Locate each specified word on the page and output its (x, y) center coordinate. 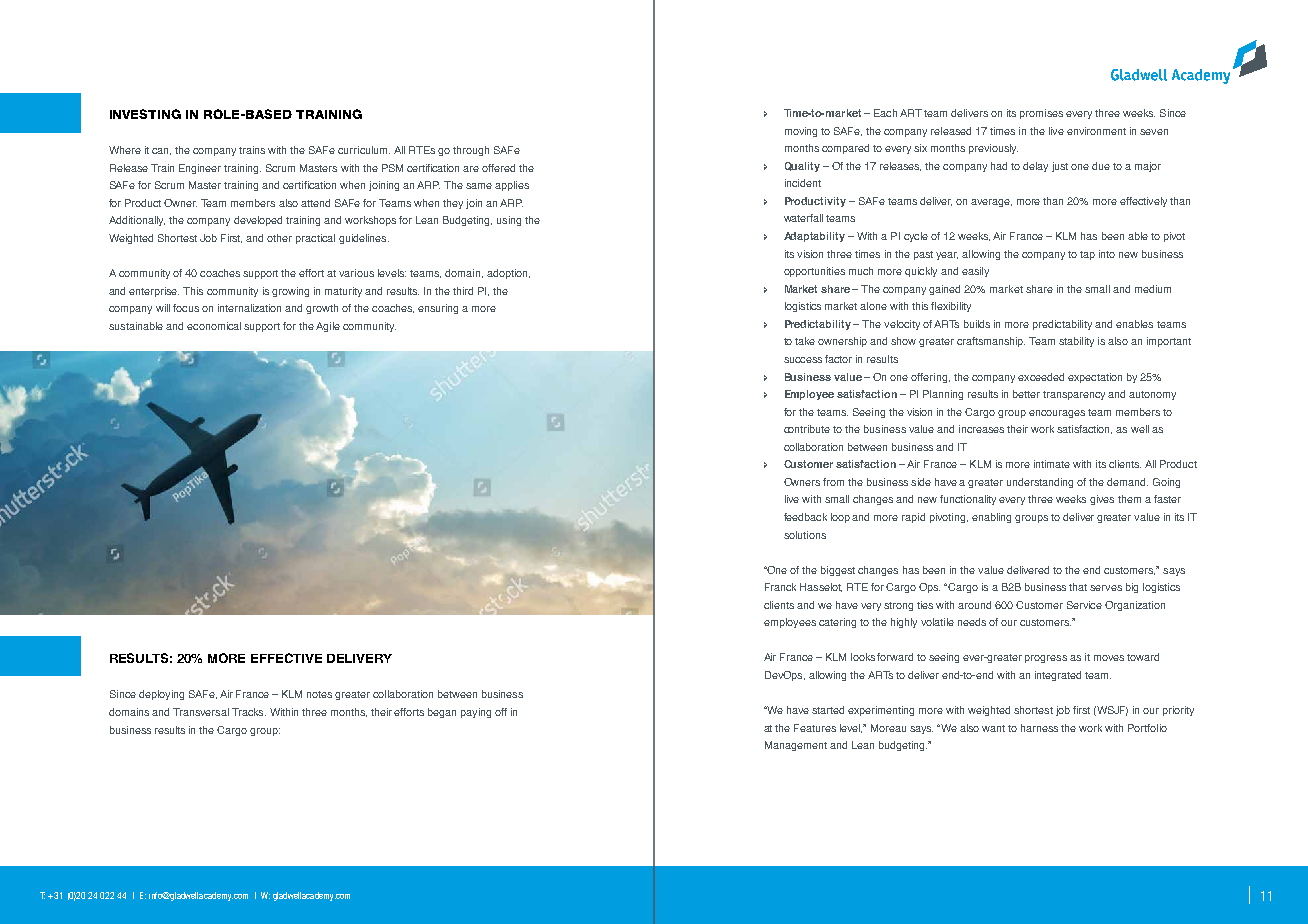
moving (801, 132)
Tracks (249, 712)
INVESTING (145, 114)
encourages (1057, 414)
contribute (807, 429)
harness (1039, 728)
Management (796, 746)
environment (1096, 131)
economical (214, 326)
